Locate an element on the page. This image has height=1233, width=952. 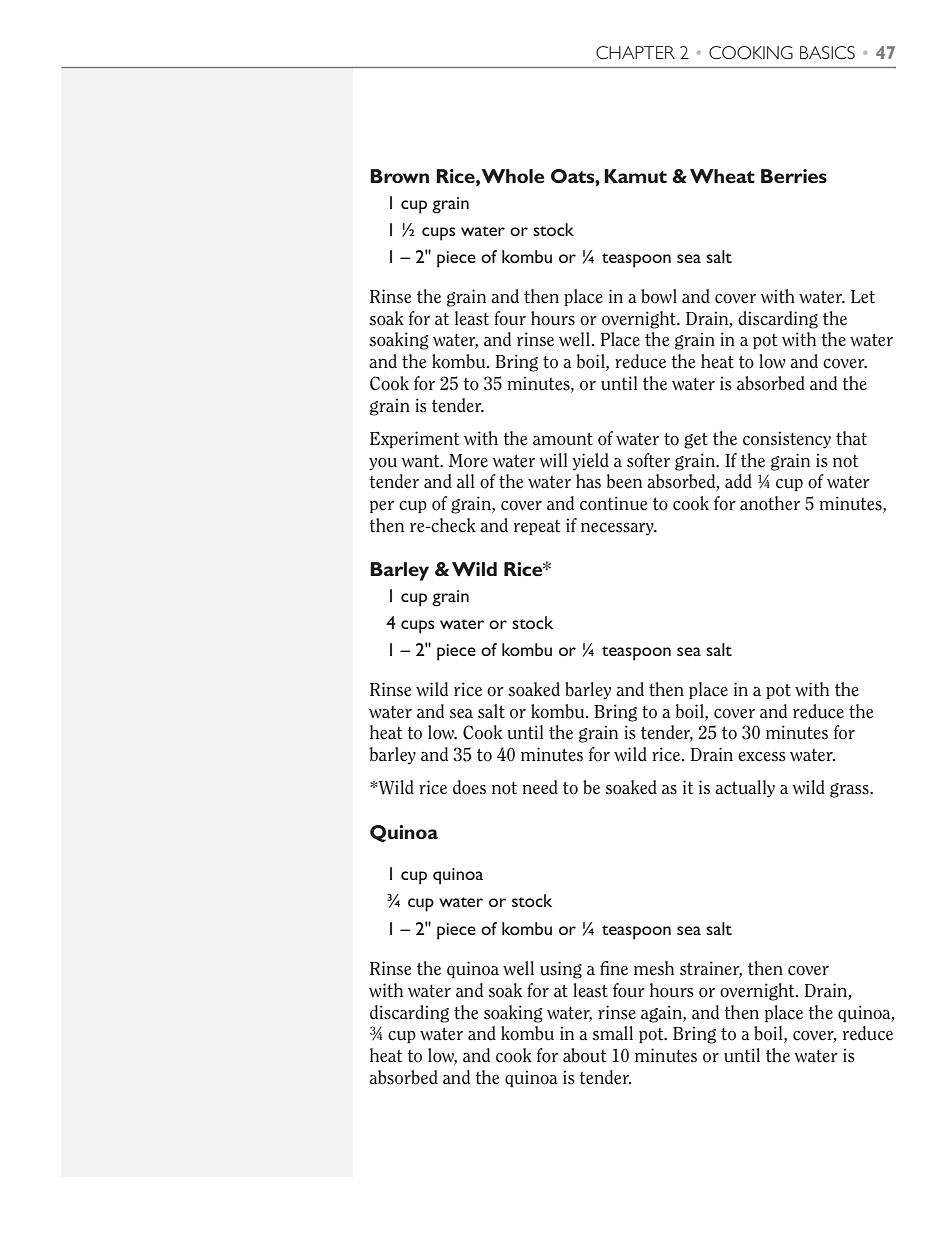
does is located at coordinates (469, 787).
